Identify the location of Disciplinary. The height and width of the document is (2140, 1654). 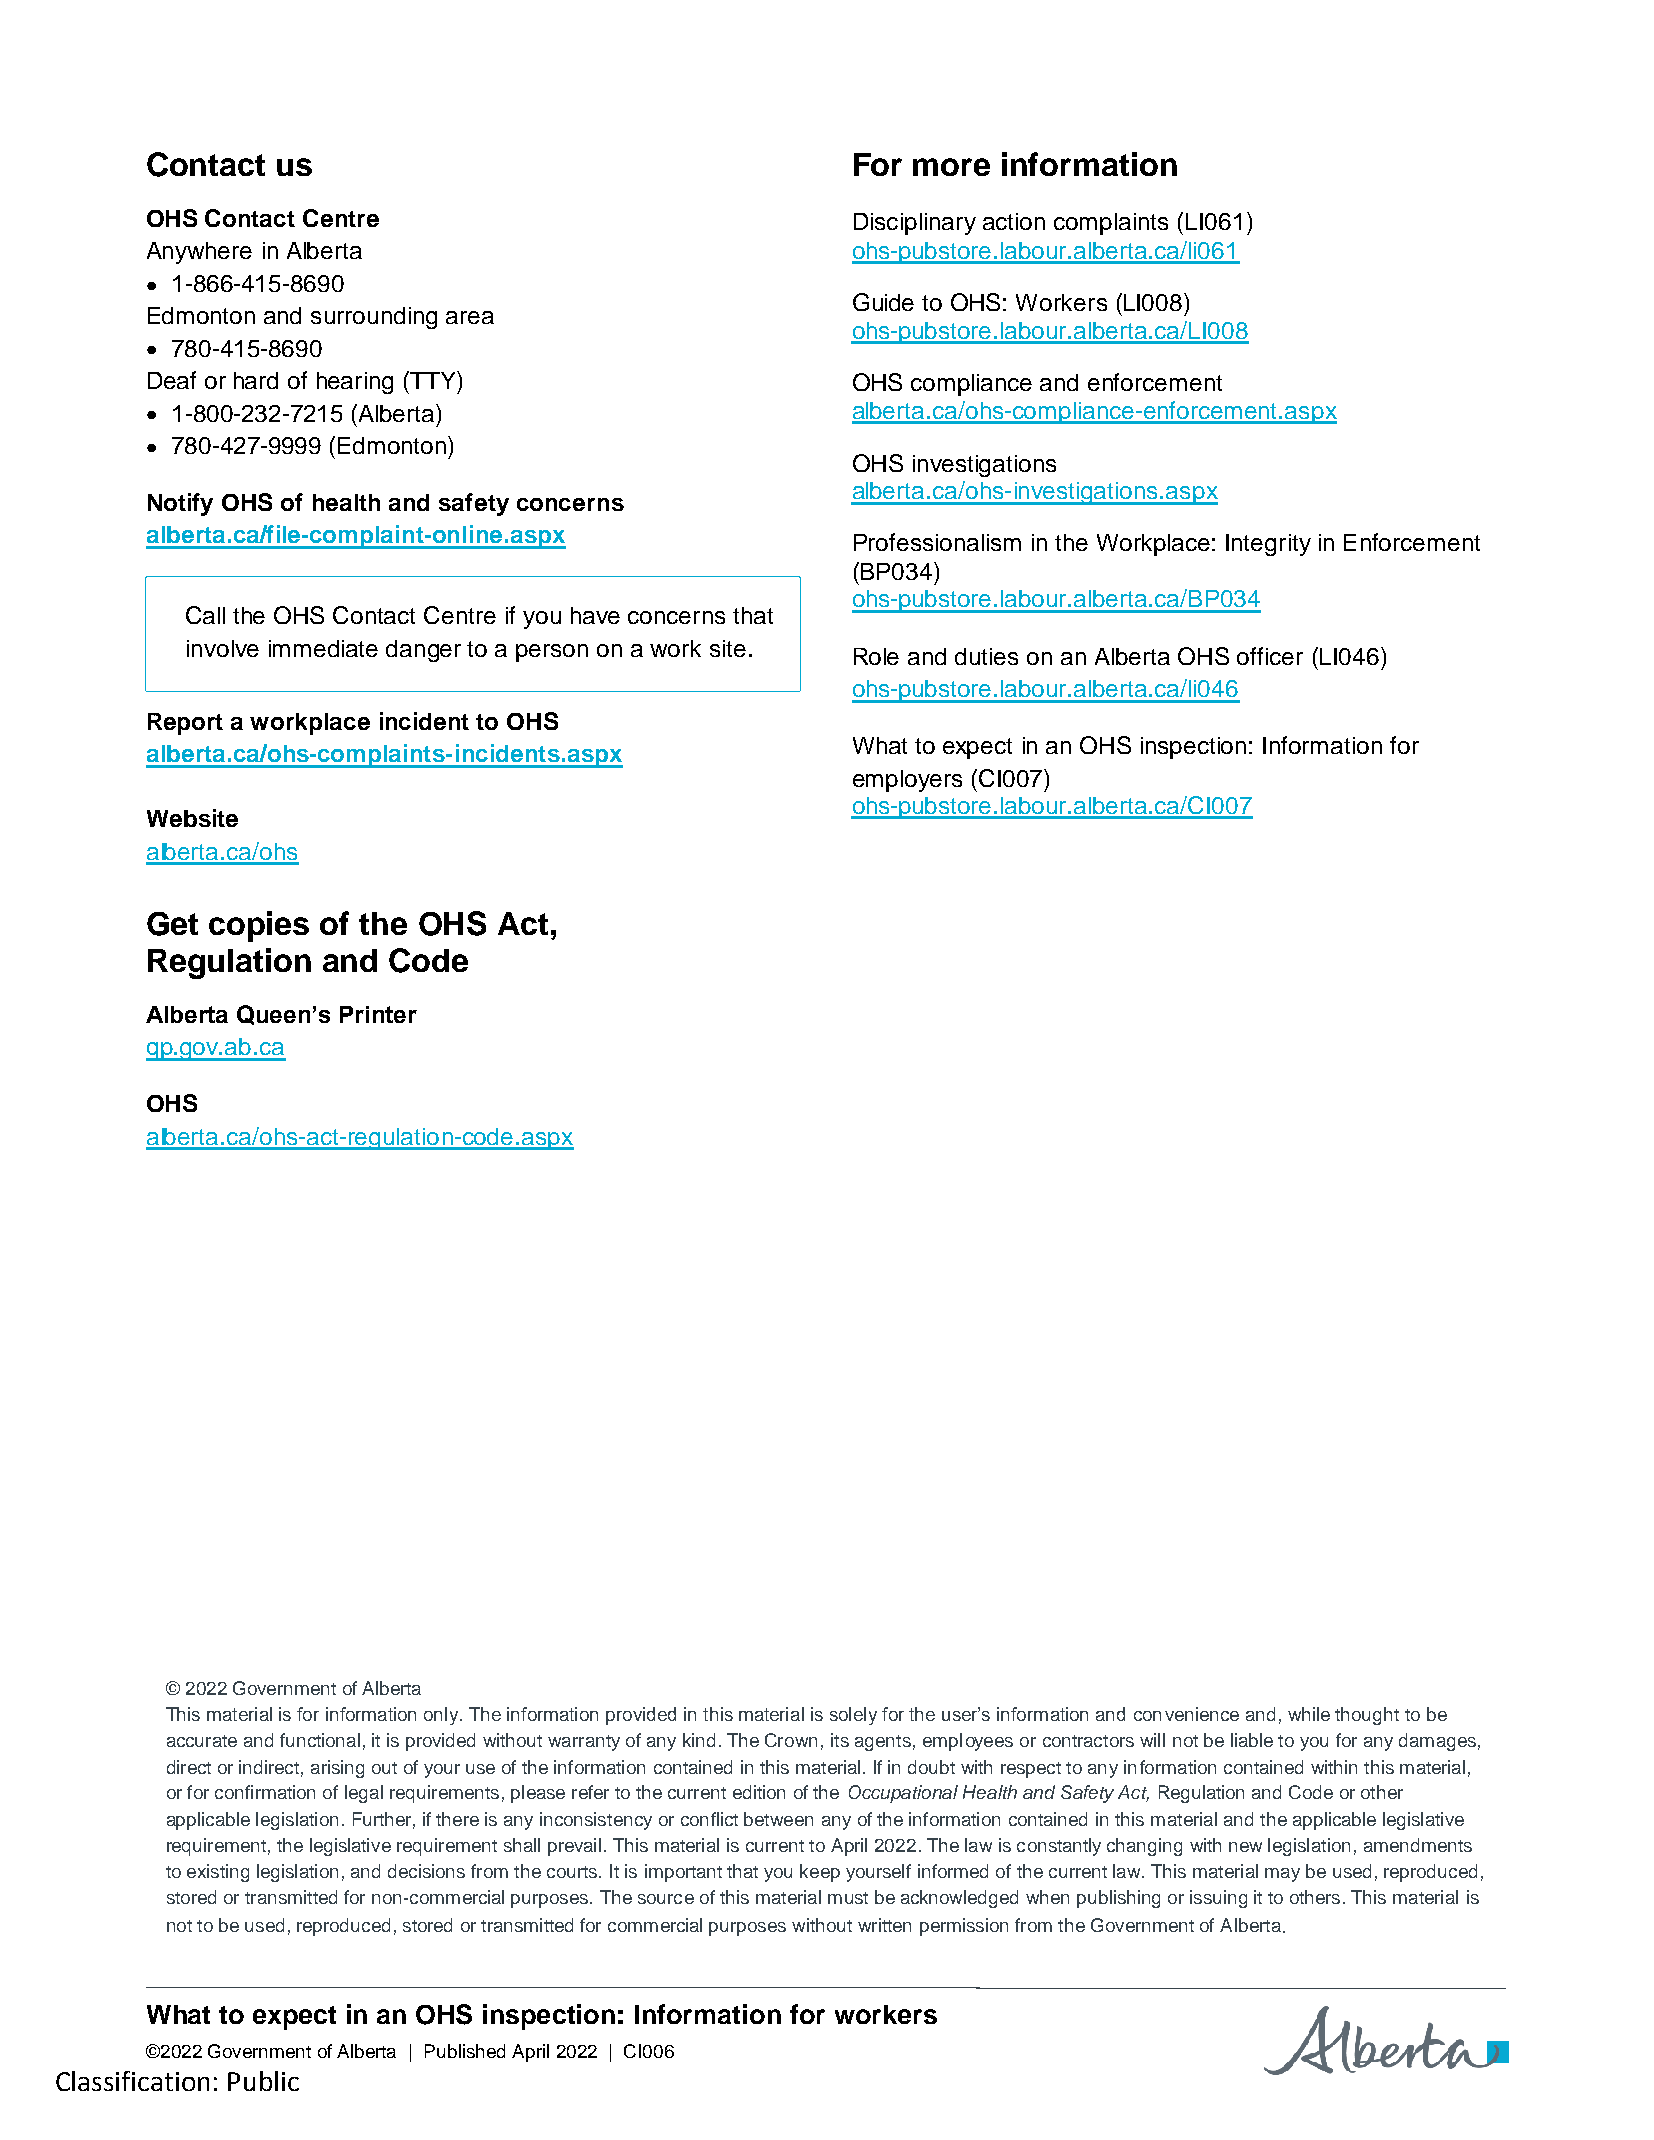
(915, 224).
